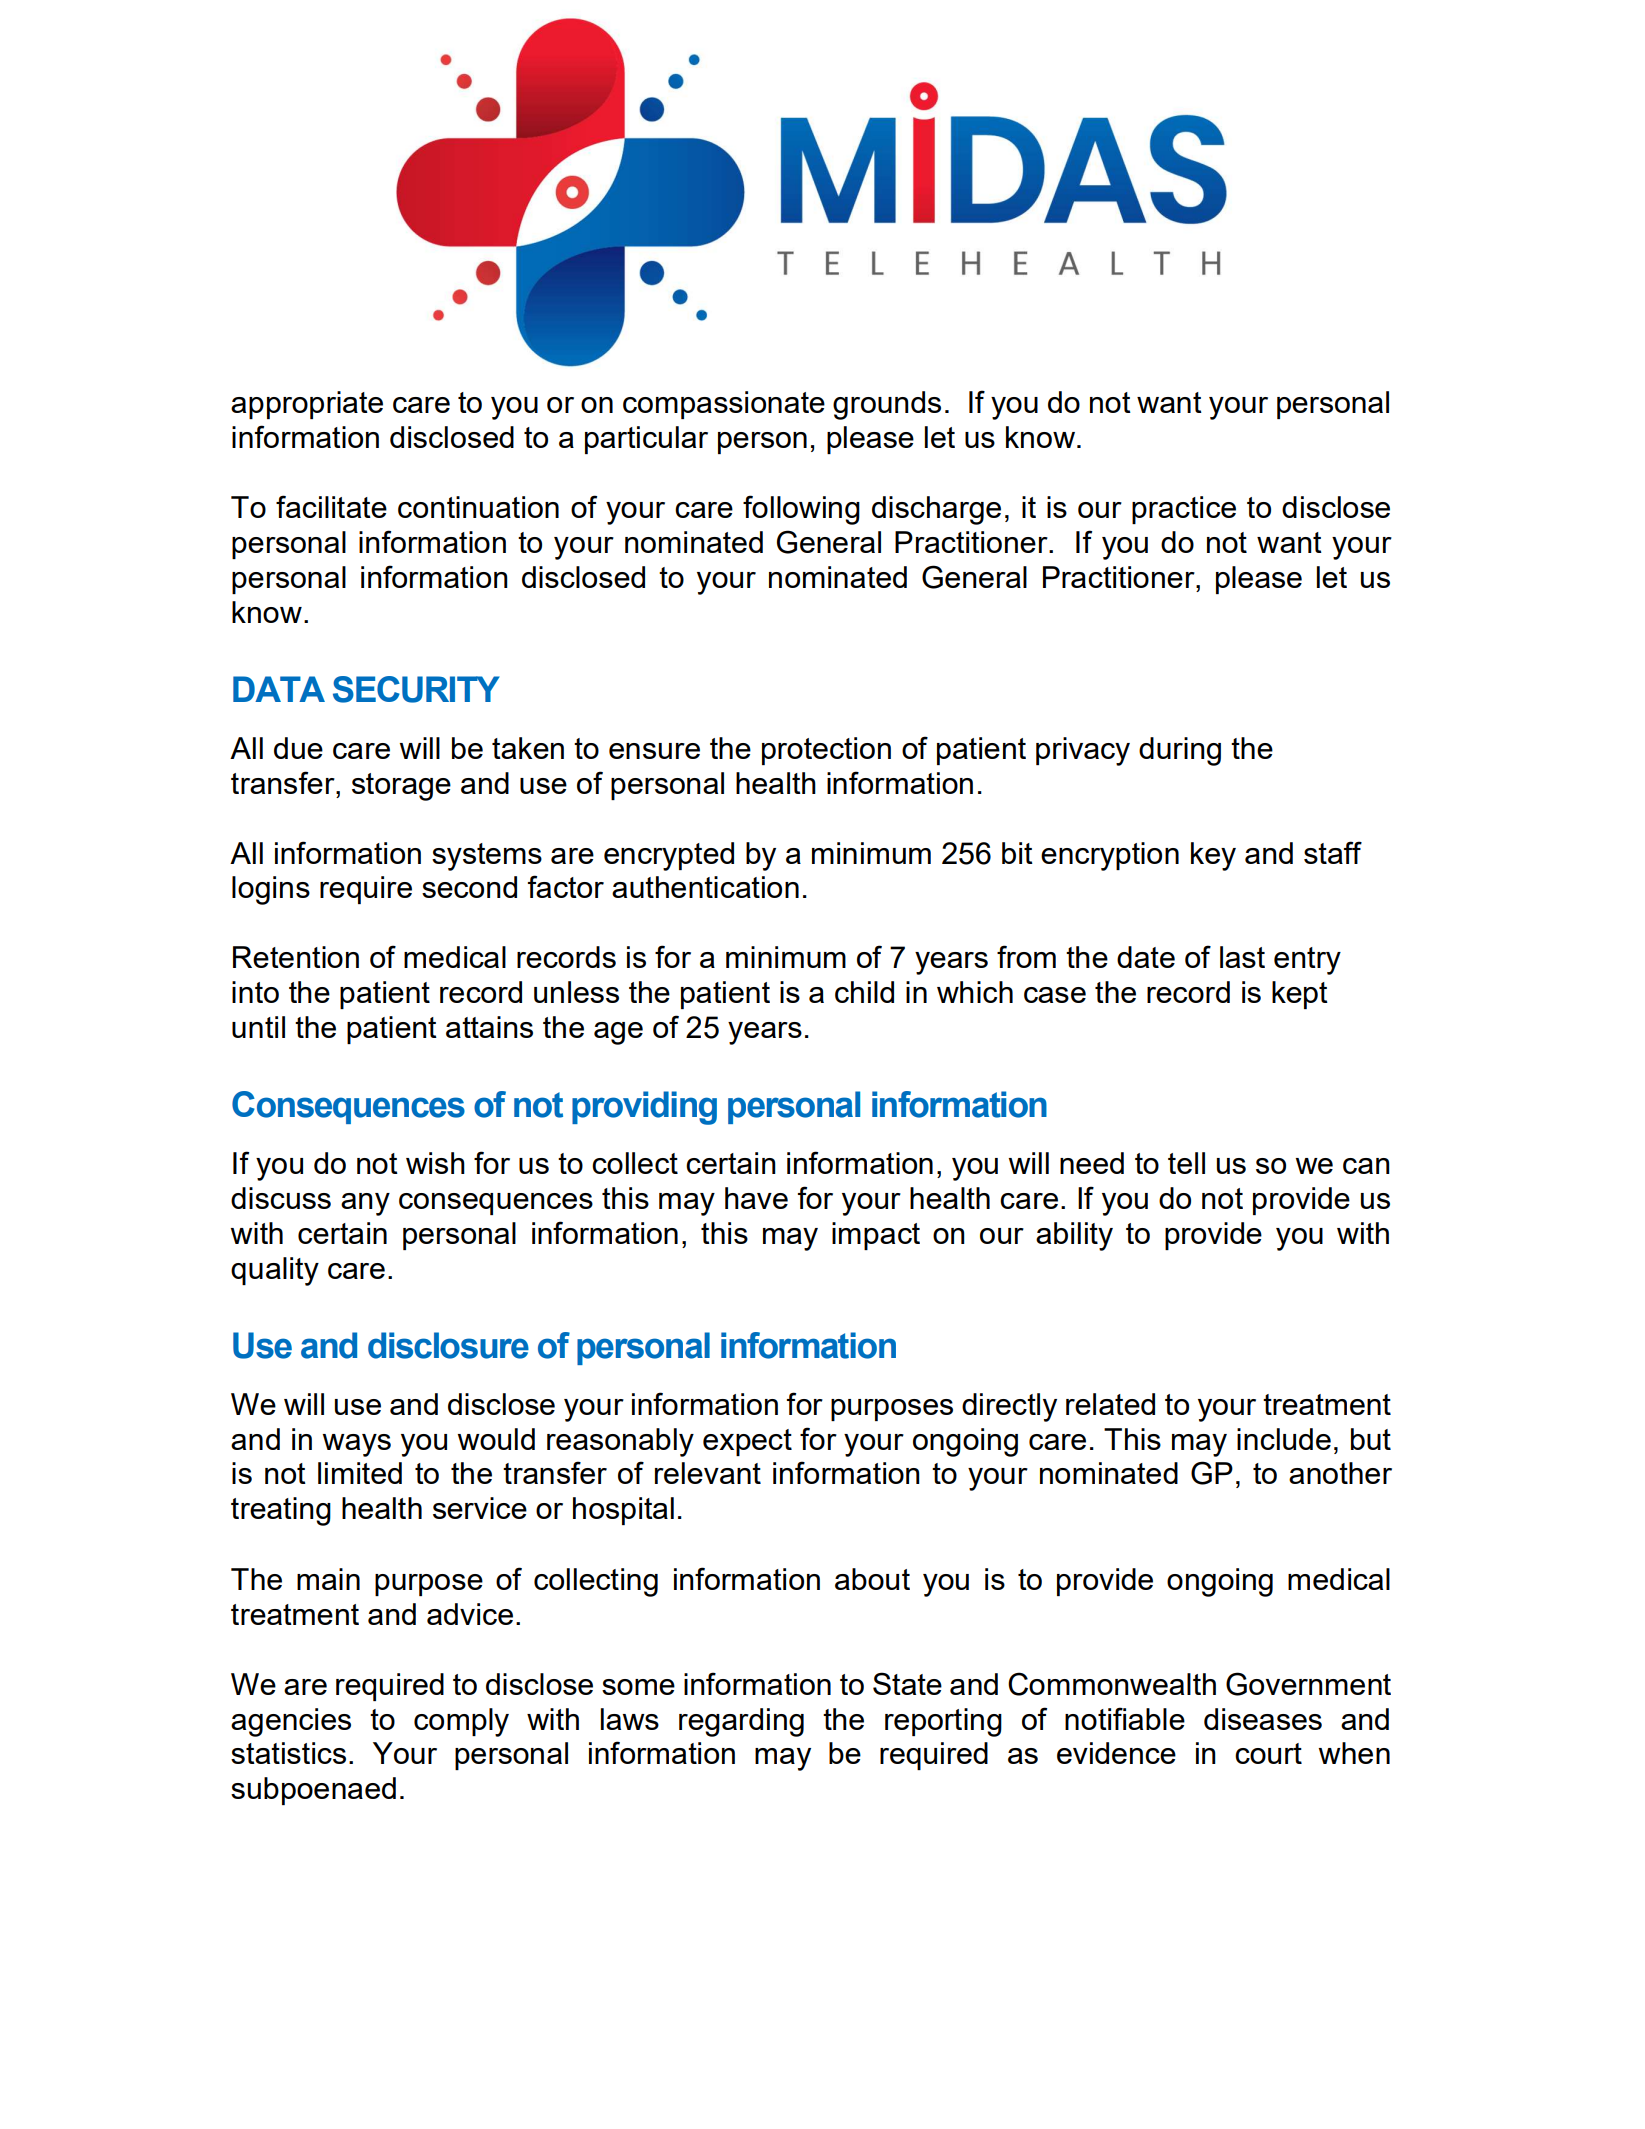 Image resolution: width=1645 pixels, height=2129 pixels. Describe the element at coordinates (1184, 510) in the screenshot. I see `practice` at that location.
